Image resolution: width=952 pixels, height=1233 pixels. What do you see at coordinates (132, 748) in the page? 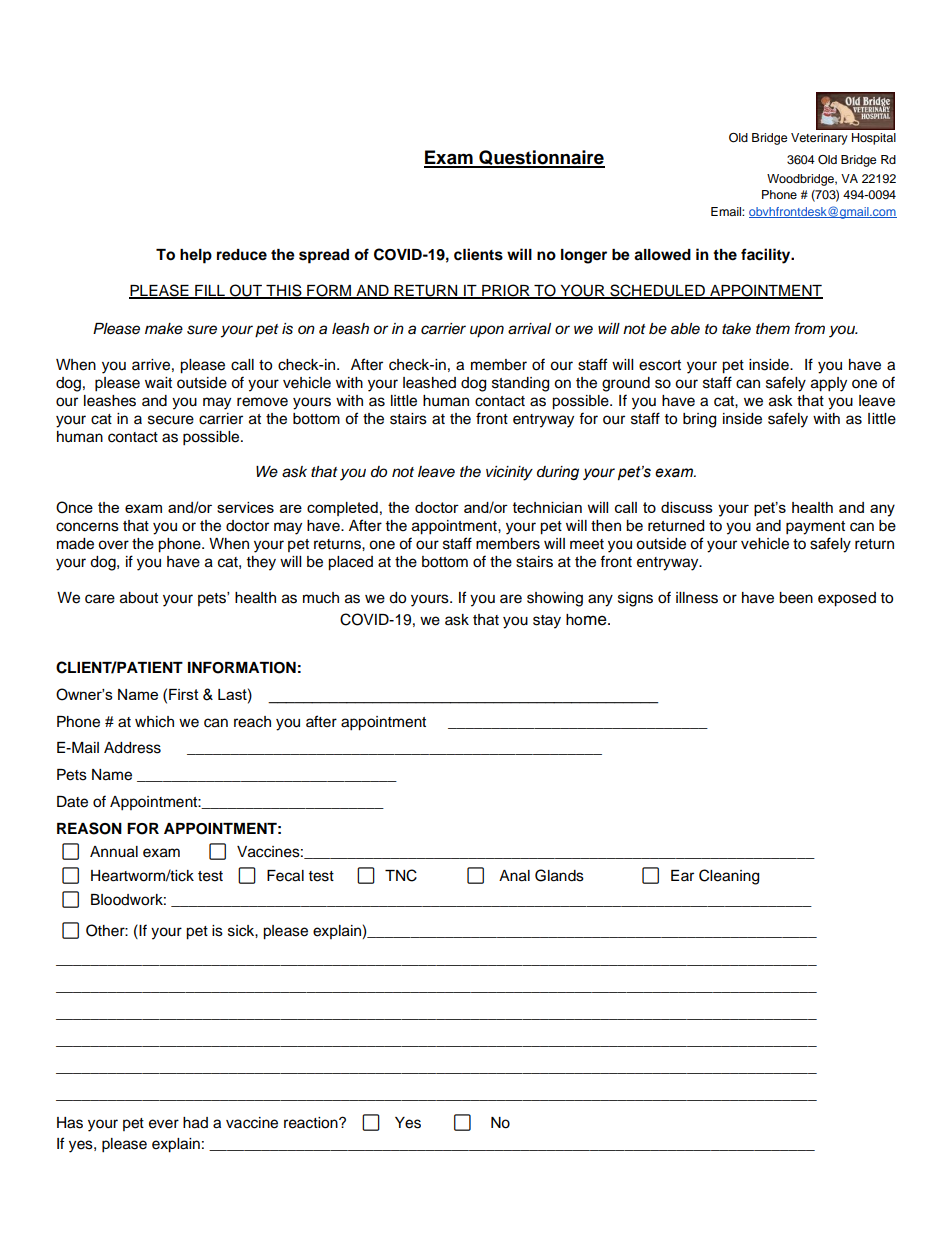
I see `Address` at bounding box center [132, 748].
